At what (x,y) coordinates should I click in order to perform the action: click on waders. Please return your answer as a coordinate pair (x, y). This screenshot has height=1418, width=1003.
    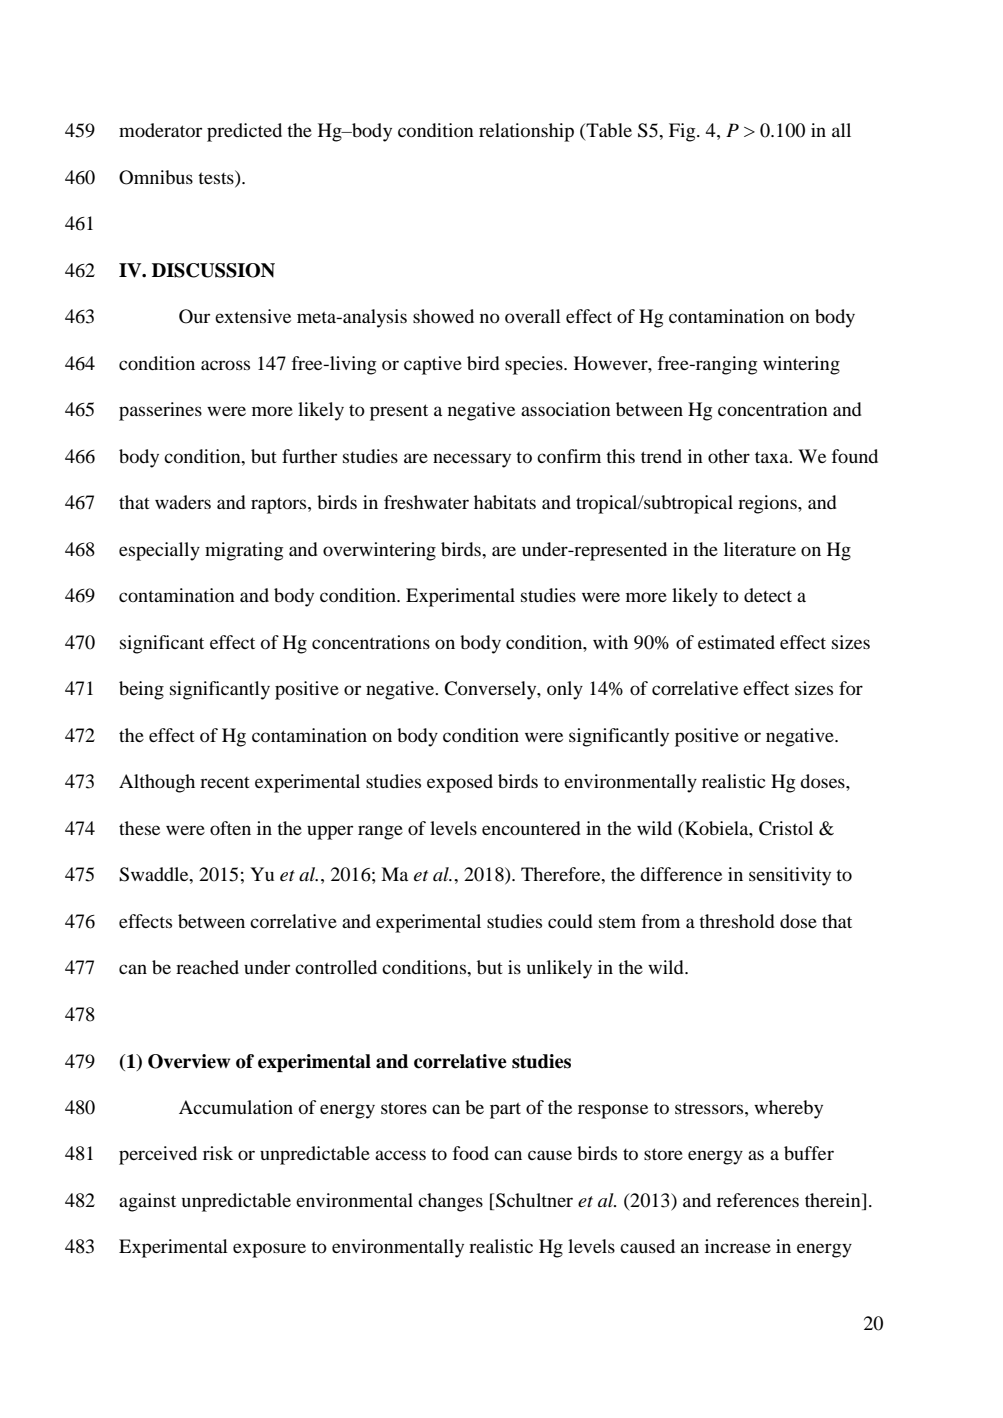
    Looking at the image, I should click on (183, 502).
